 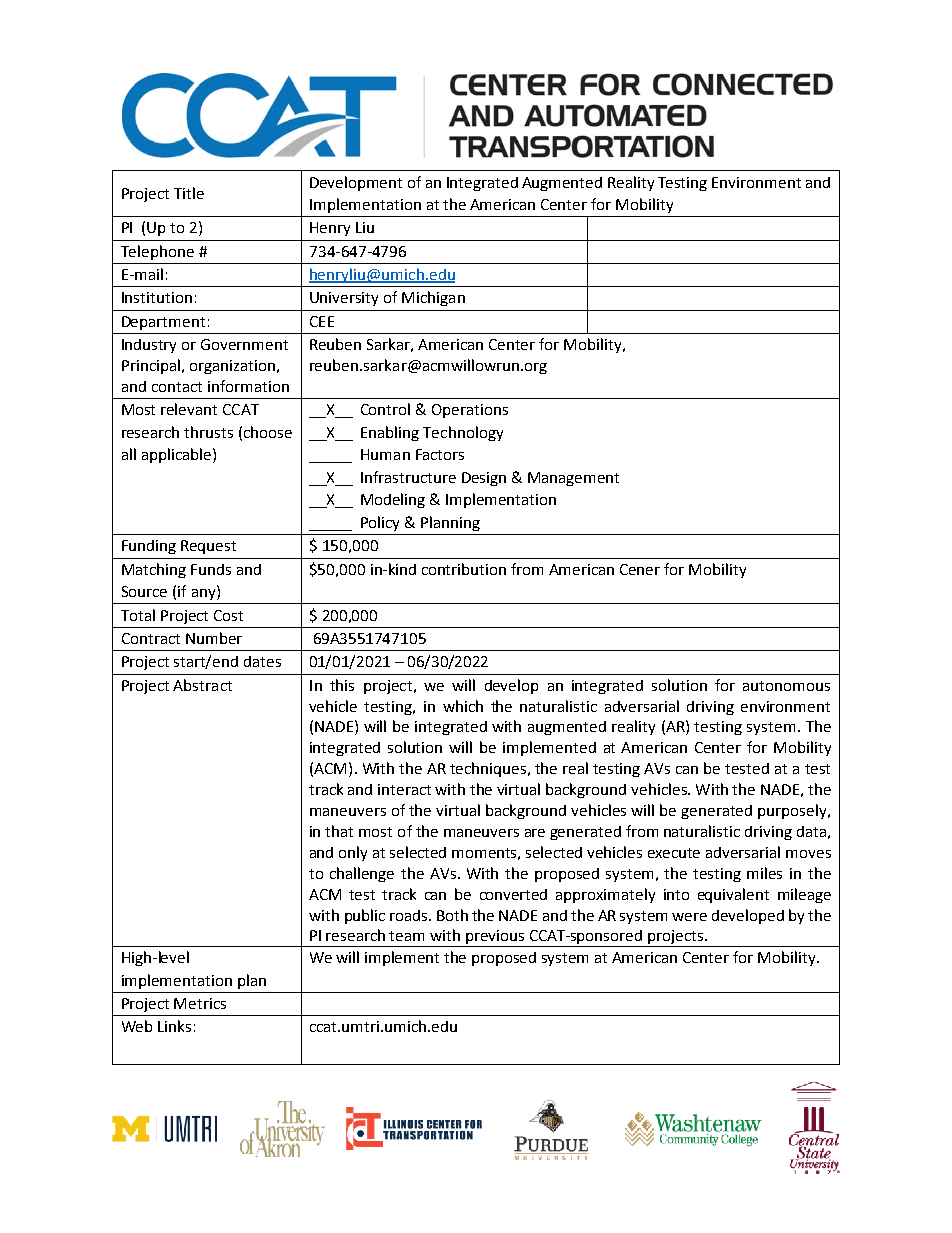 I want to click on contribution, so click(x=464, y=569).
